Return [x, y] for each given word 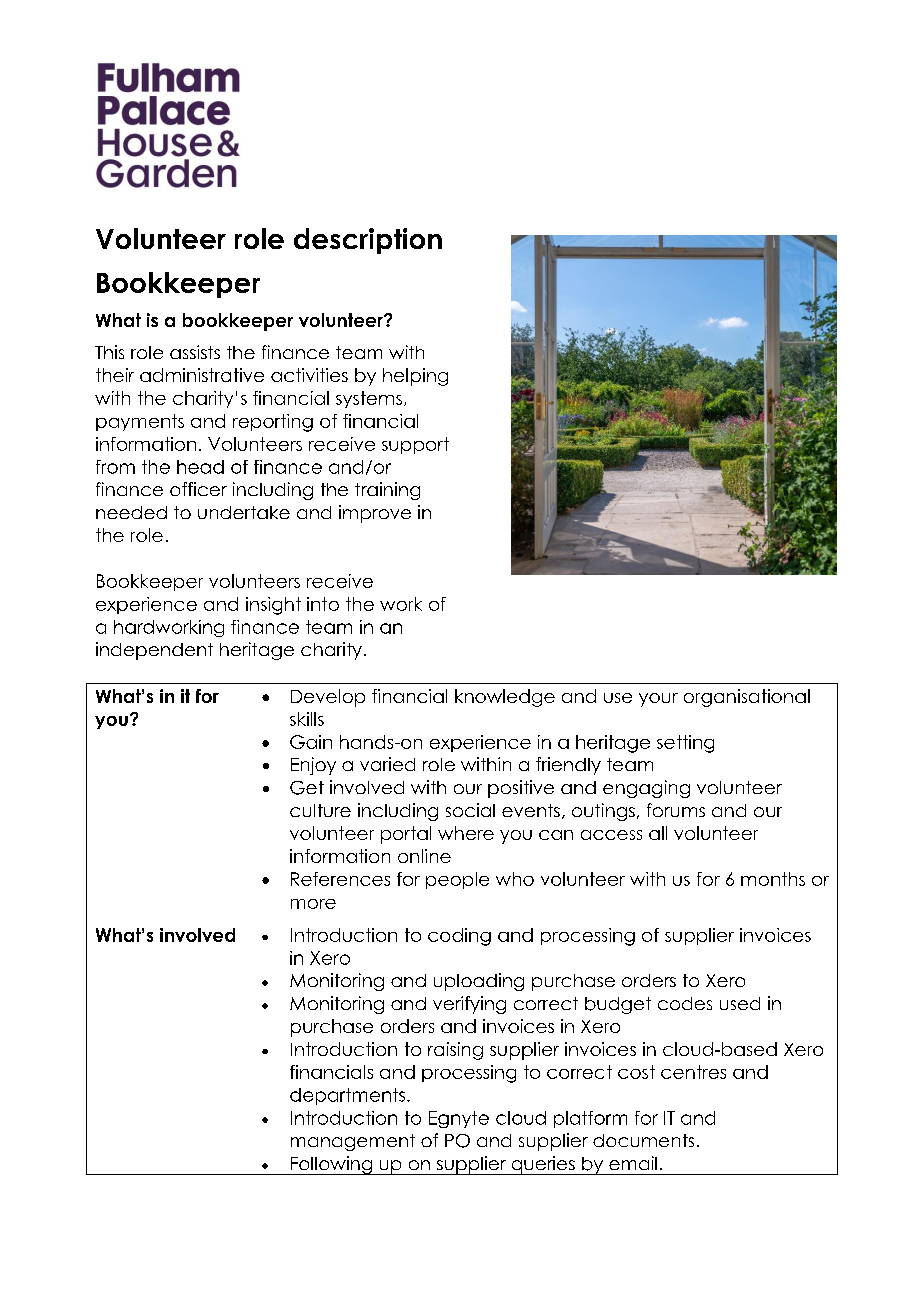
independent [154, 651]
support [415, 445]
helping [415, 377]
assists [195, 352]
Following [331, 1165]
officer [198, 489]
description [368, 241]
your [658, 700]
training [387, 491]
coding [459, 937]
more [313, 904]
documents [643, 1140]
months [773, 879]
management [353, 1142]
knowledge [505, 698]
